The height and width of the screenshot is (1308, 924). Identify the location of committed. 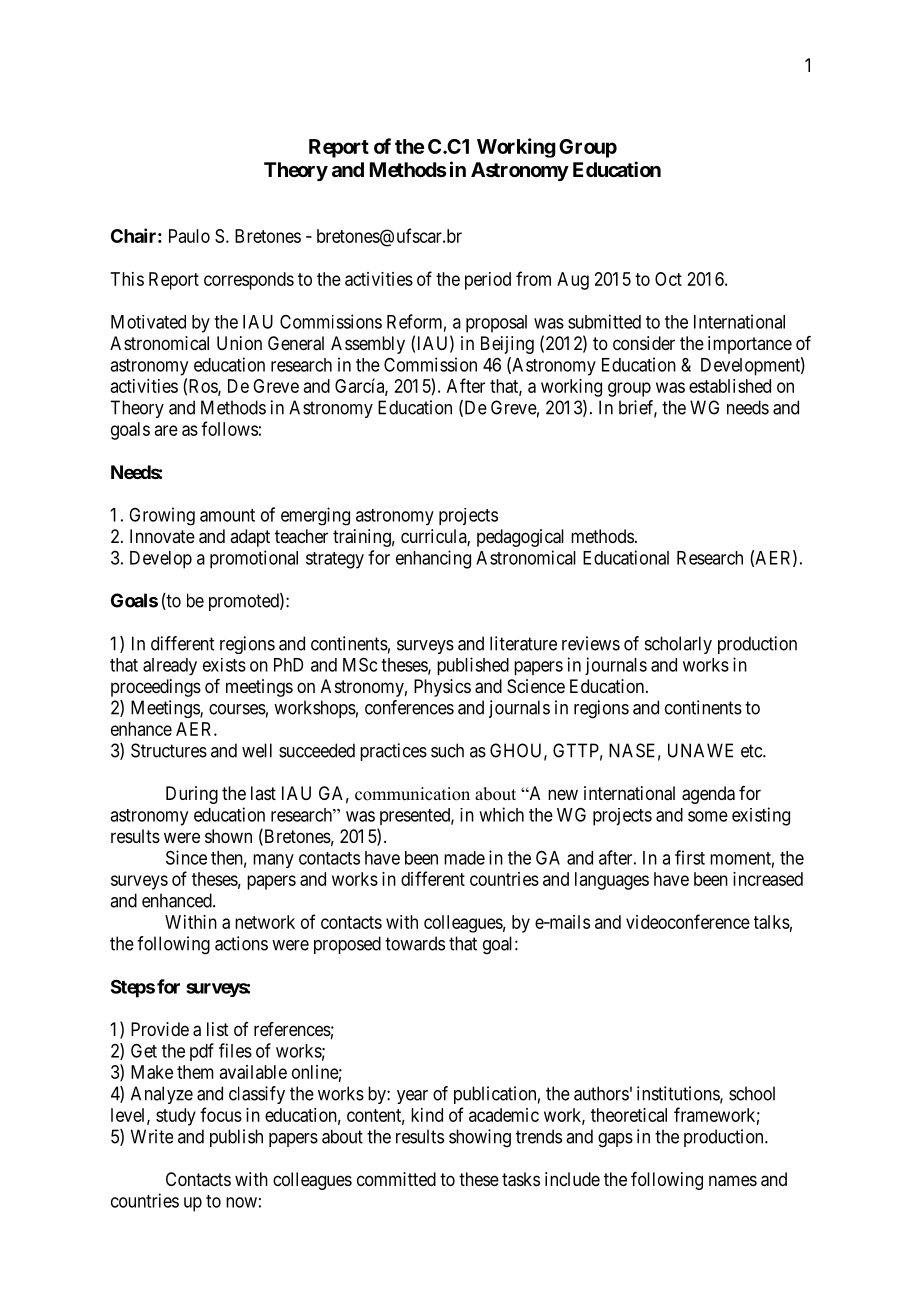
(396, 1179).
